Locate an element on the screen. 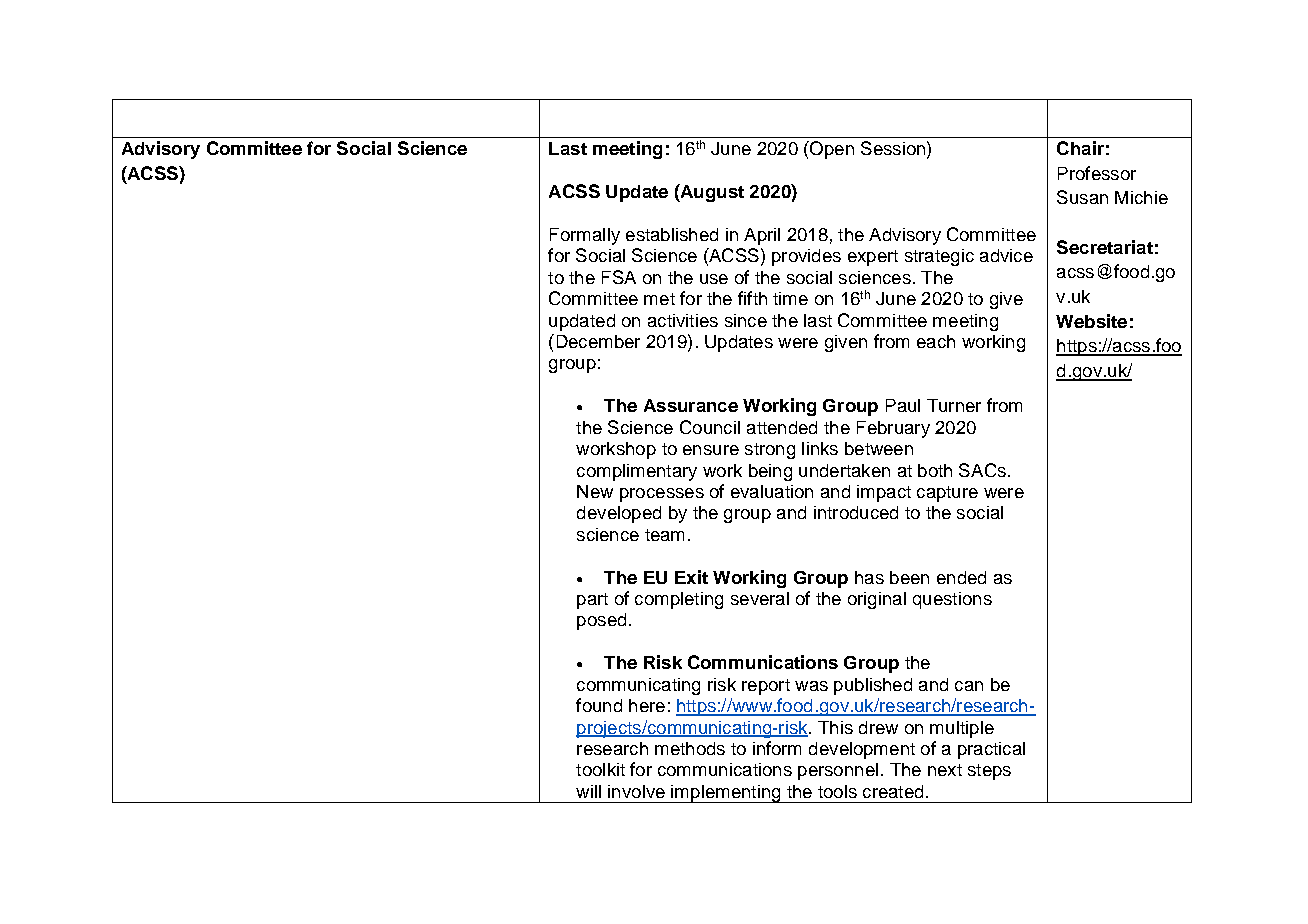 The image size is (1308, 924). Professor is located at coordinates (1097, 173).
